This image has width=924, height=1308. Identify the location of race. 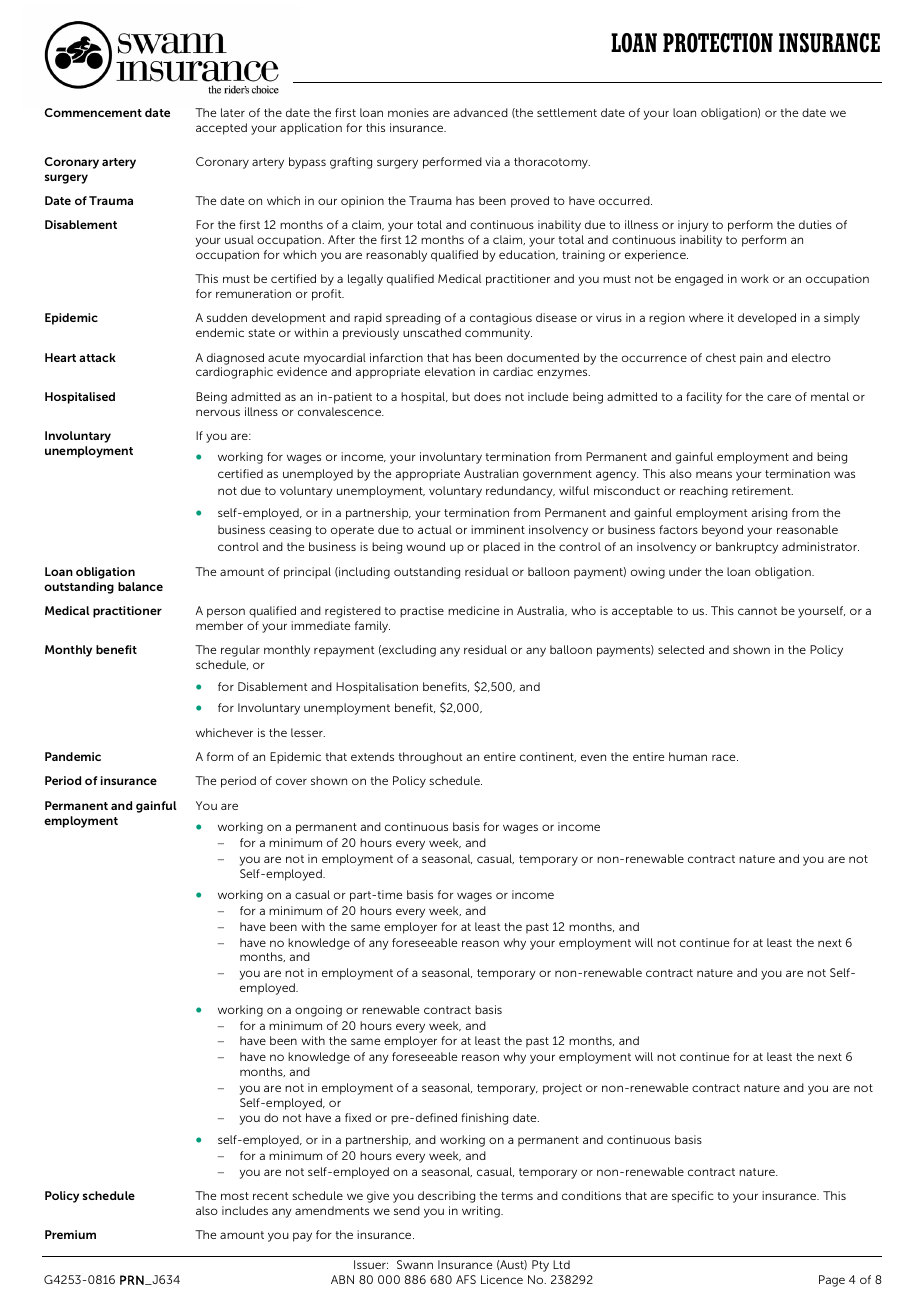
(725, 757).
